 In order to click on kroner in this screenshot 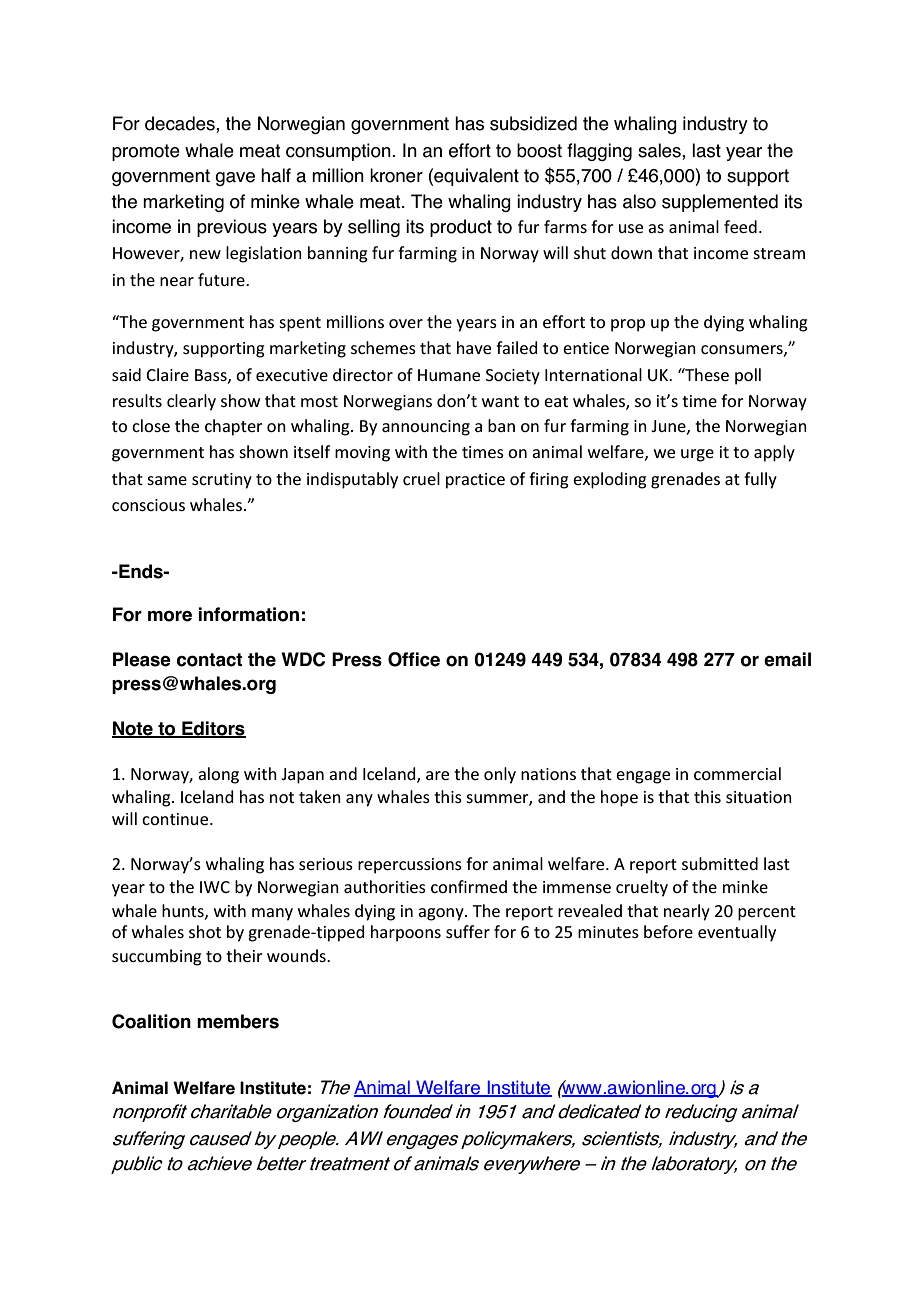, I will do `click(396, 175)`.
